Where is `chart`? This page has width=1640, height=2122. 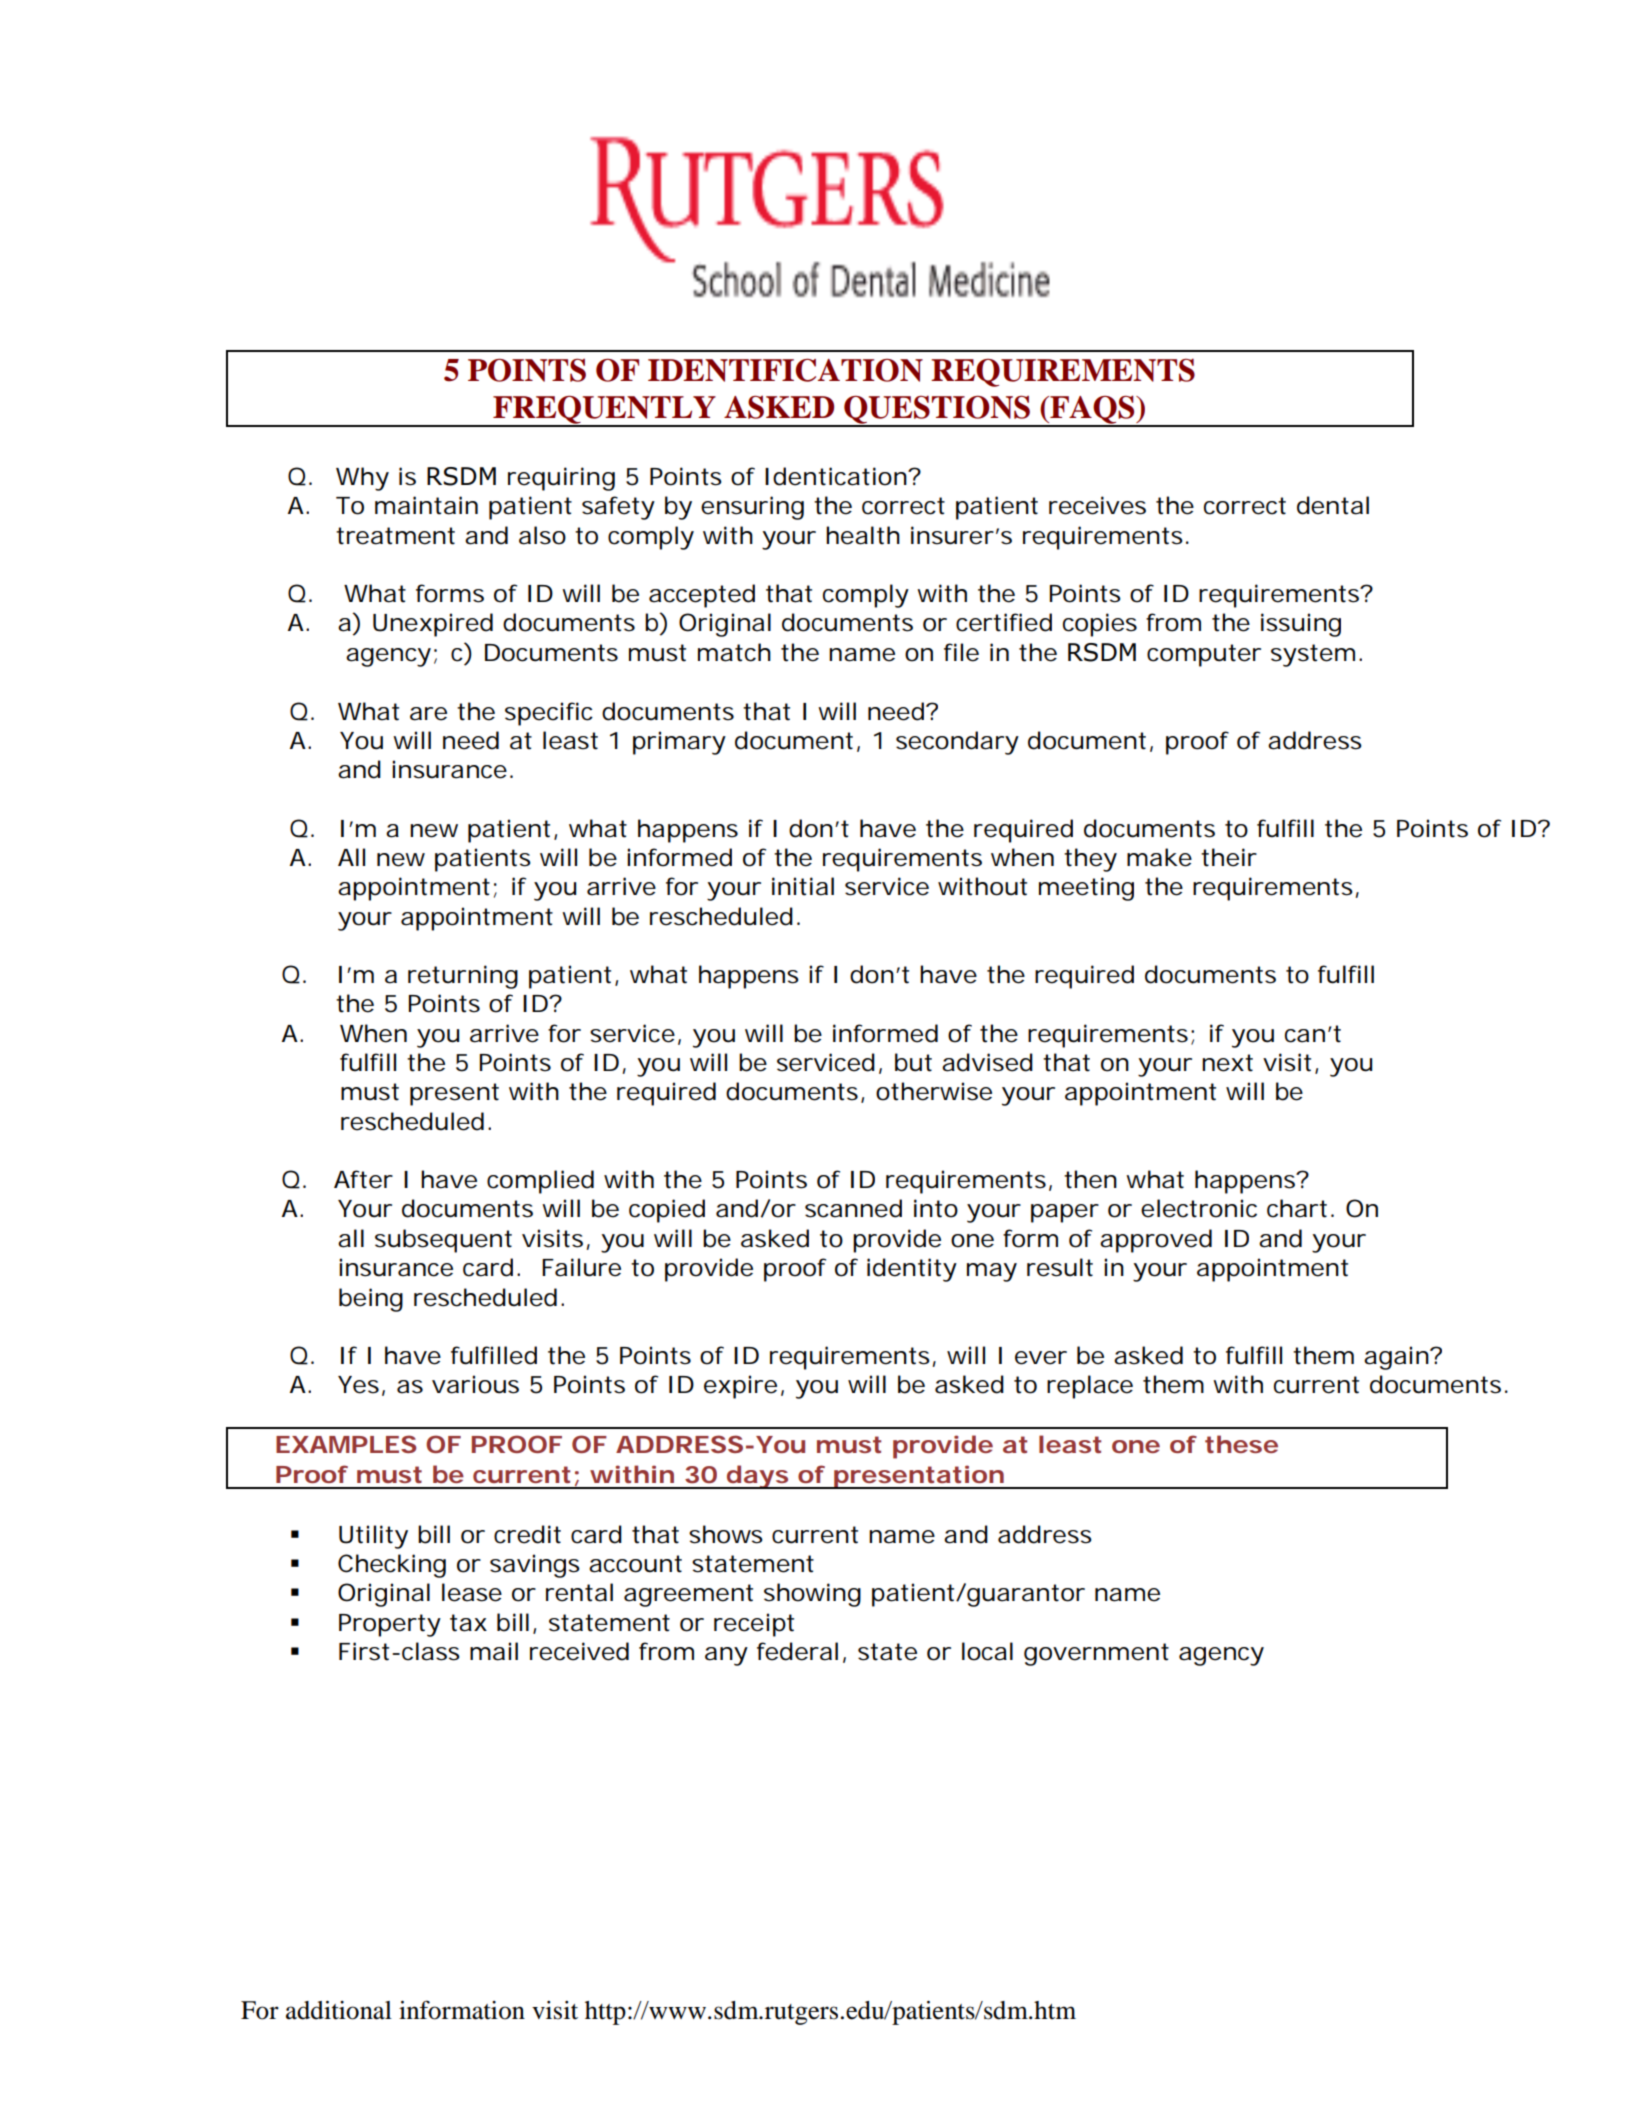 chart is located at coordinates (1297, 1208).
